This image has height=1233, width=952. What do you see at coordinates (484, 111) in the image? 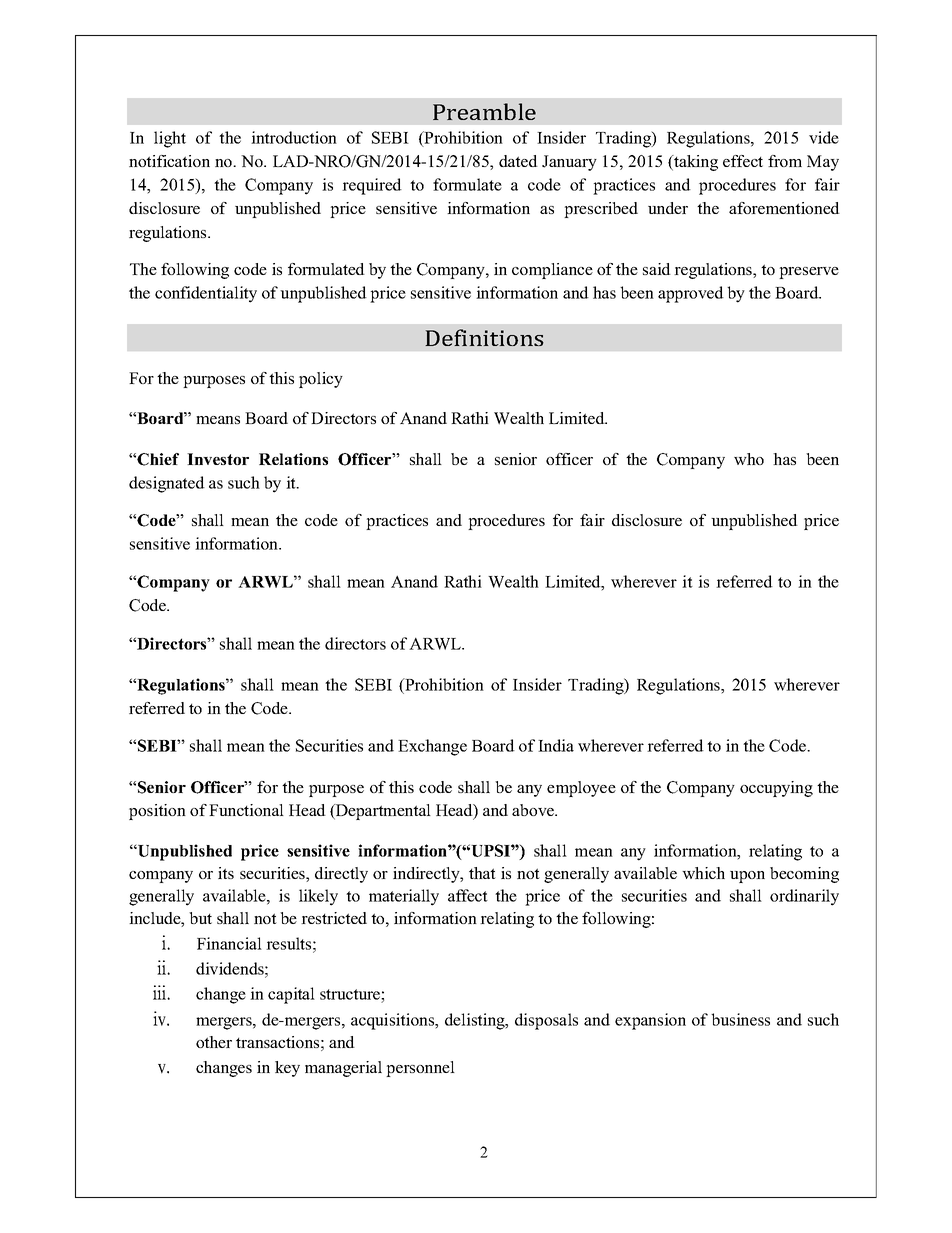
I see `Preamble` at bounding box center [484, 111].
